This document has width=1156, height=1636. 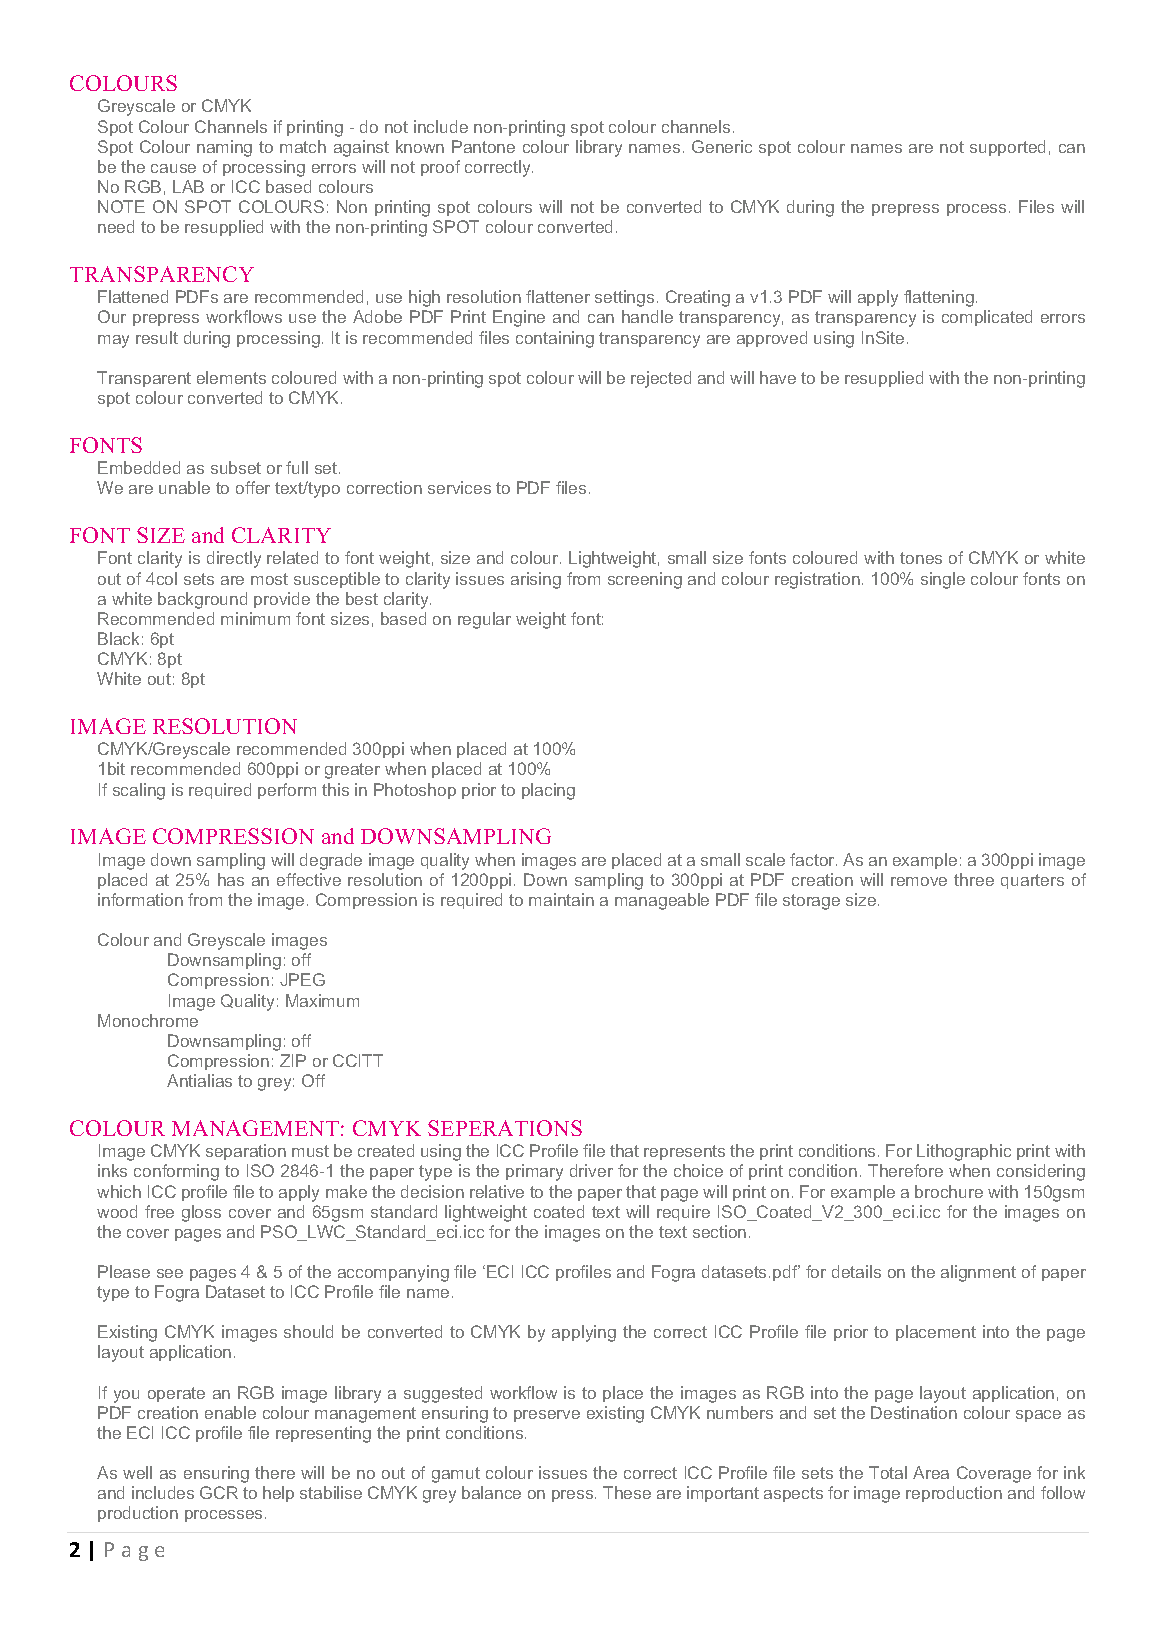 I want to click on supported, so click(x=1007, y=148).
